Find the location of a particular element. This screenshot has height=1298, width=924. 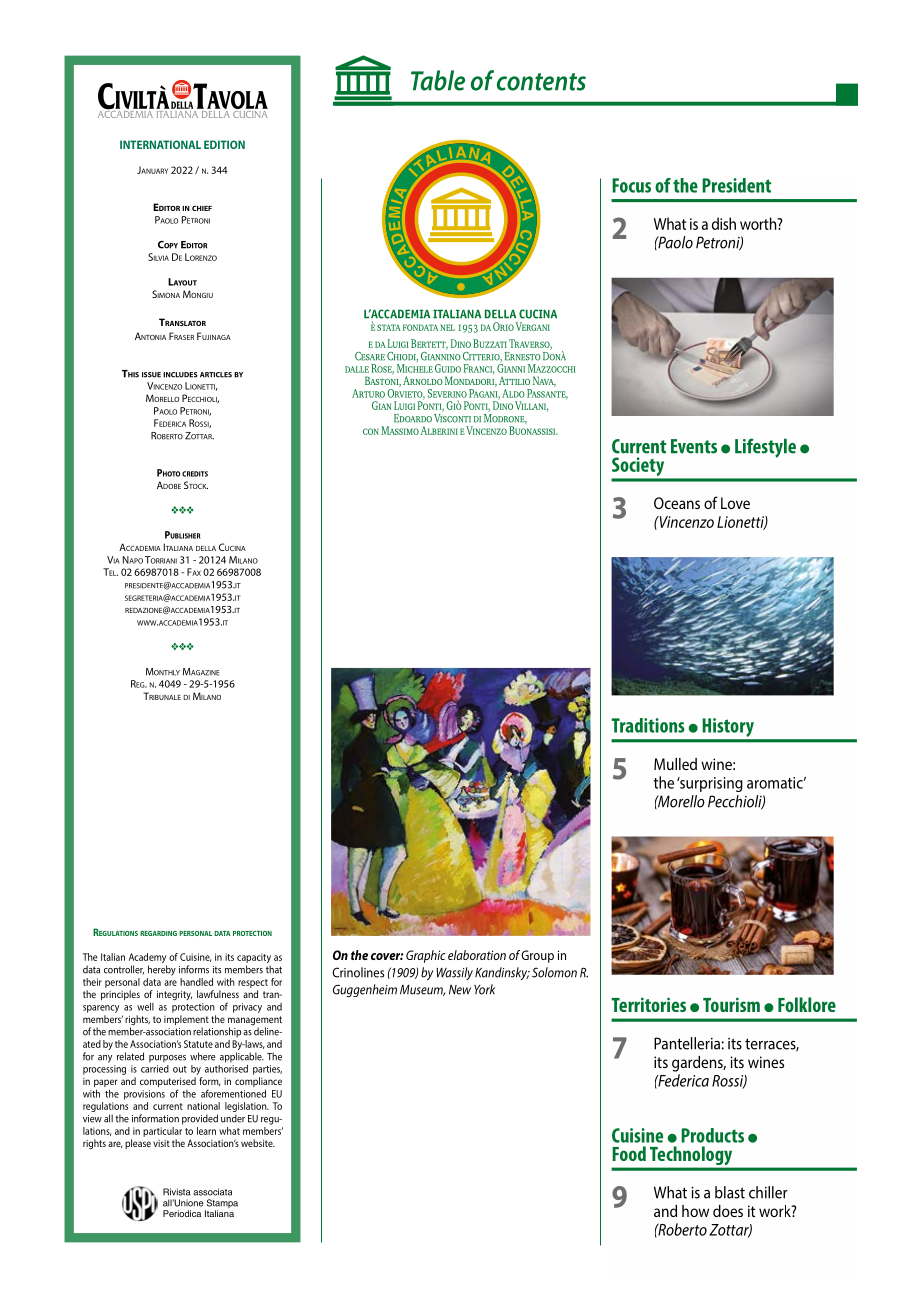

EDITION is located at coordinates (224, 144).
